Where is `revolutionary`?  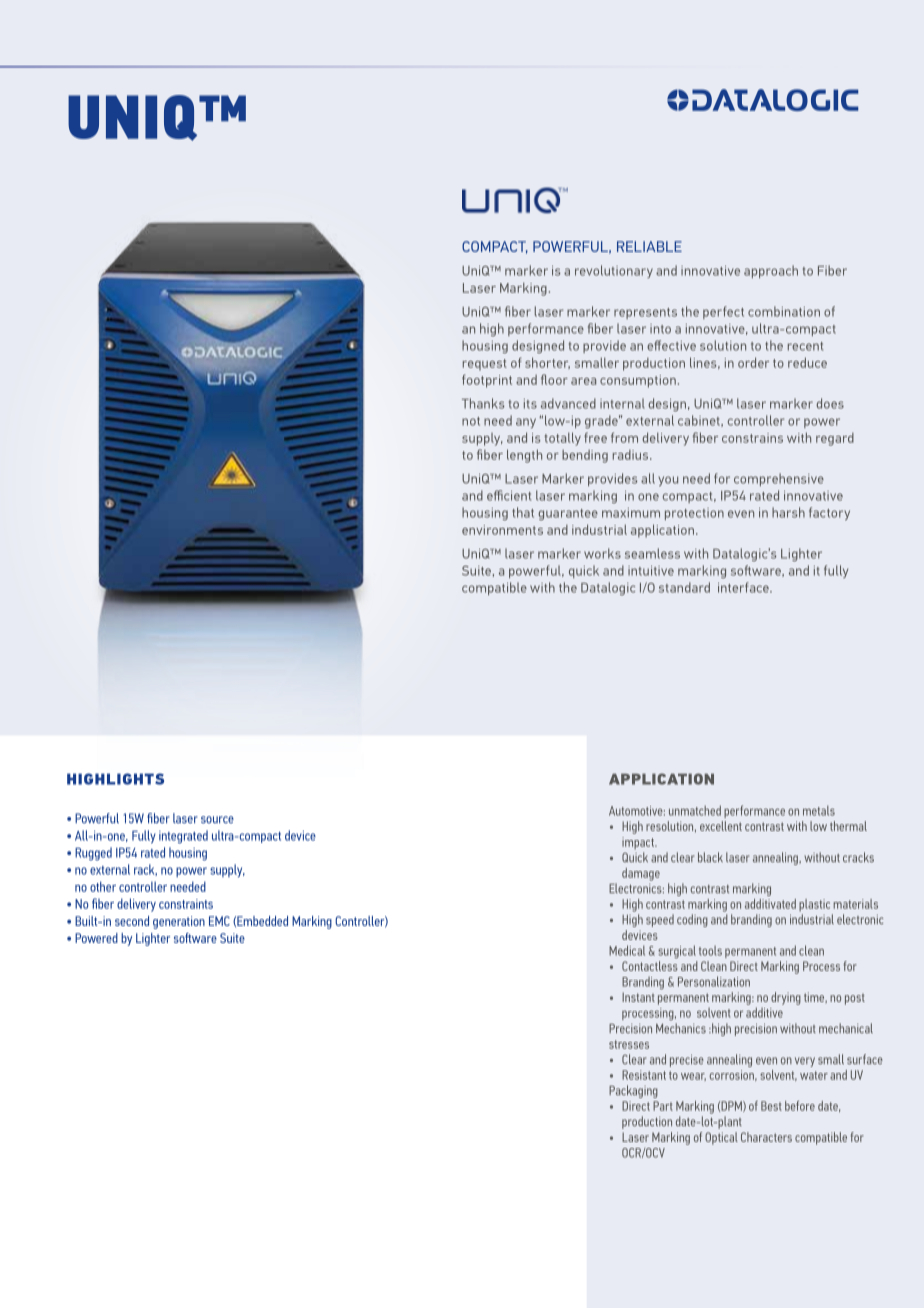
revolutionary is located at coordinates (614, 271).
